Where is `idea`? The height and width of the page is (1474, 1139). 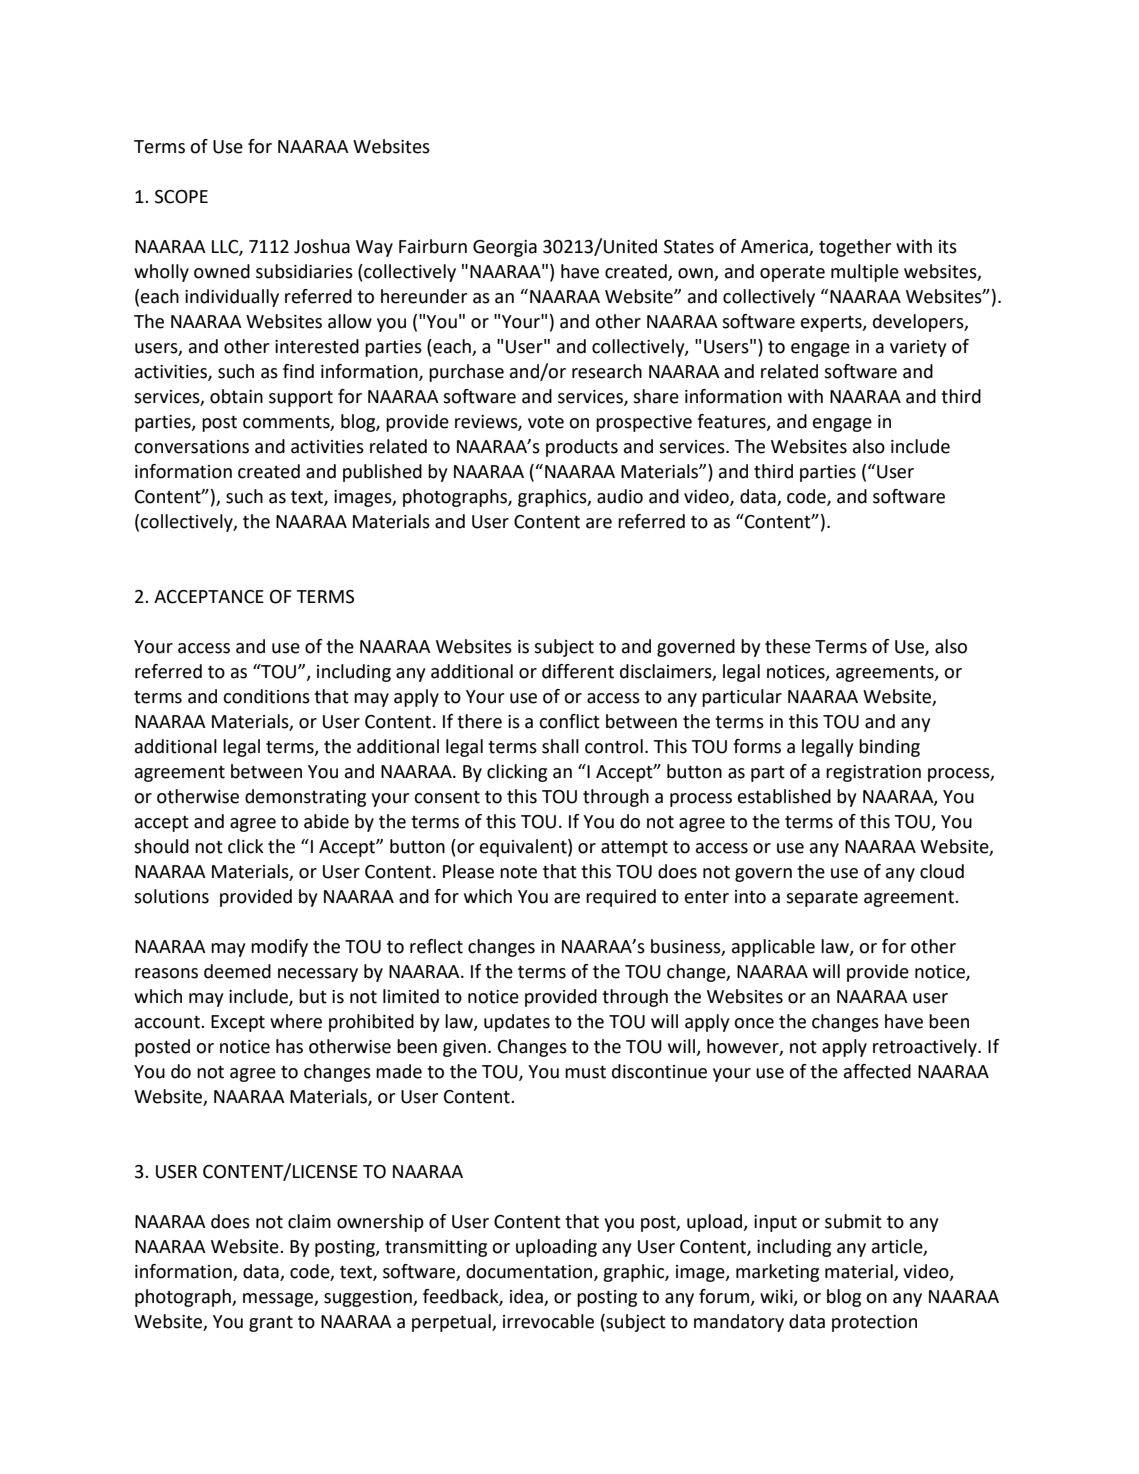
idea is located at coordinates (527, 1297).
